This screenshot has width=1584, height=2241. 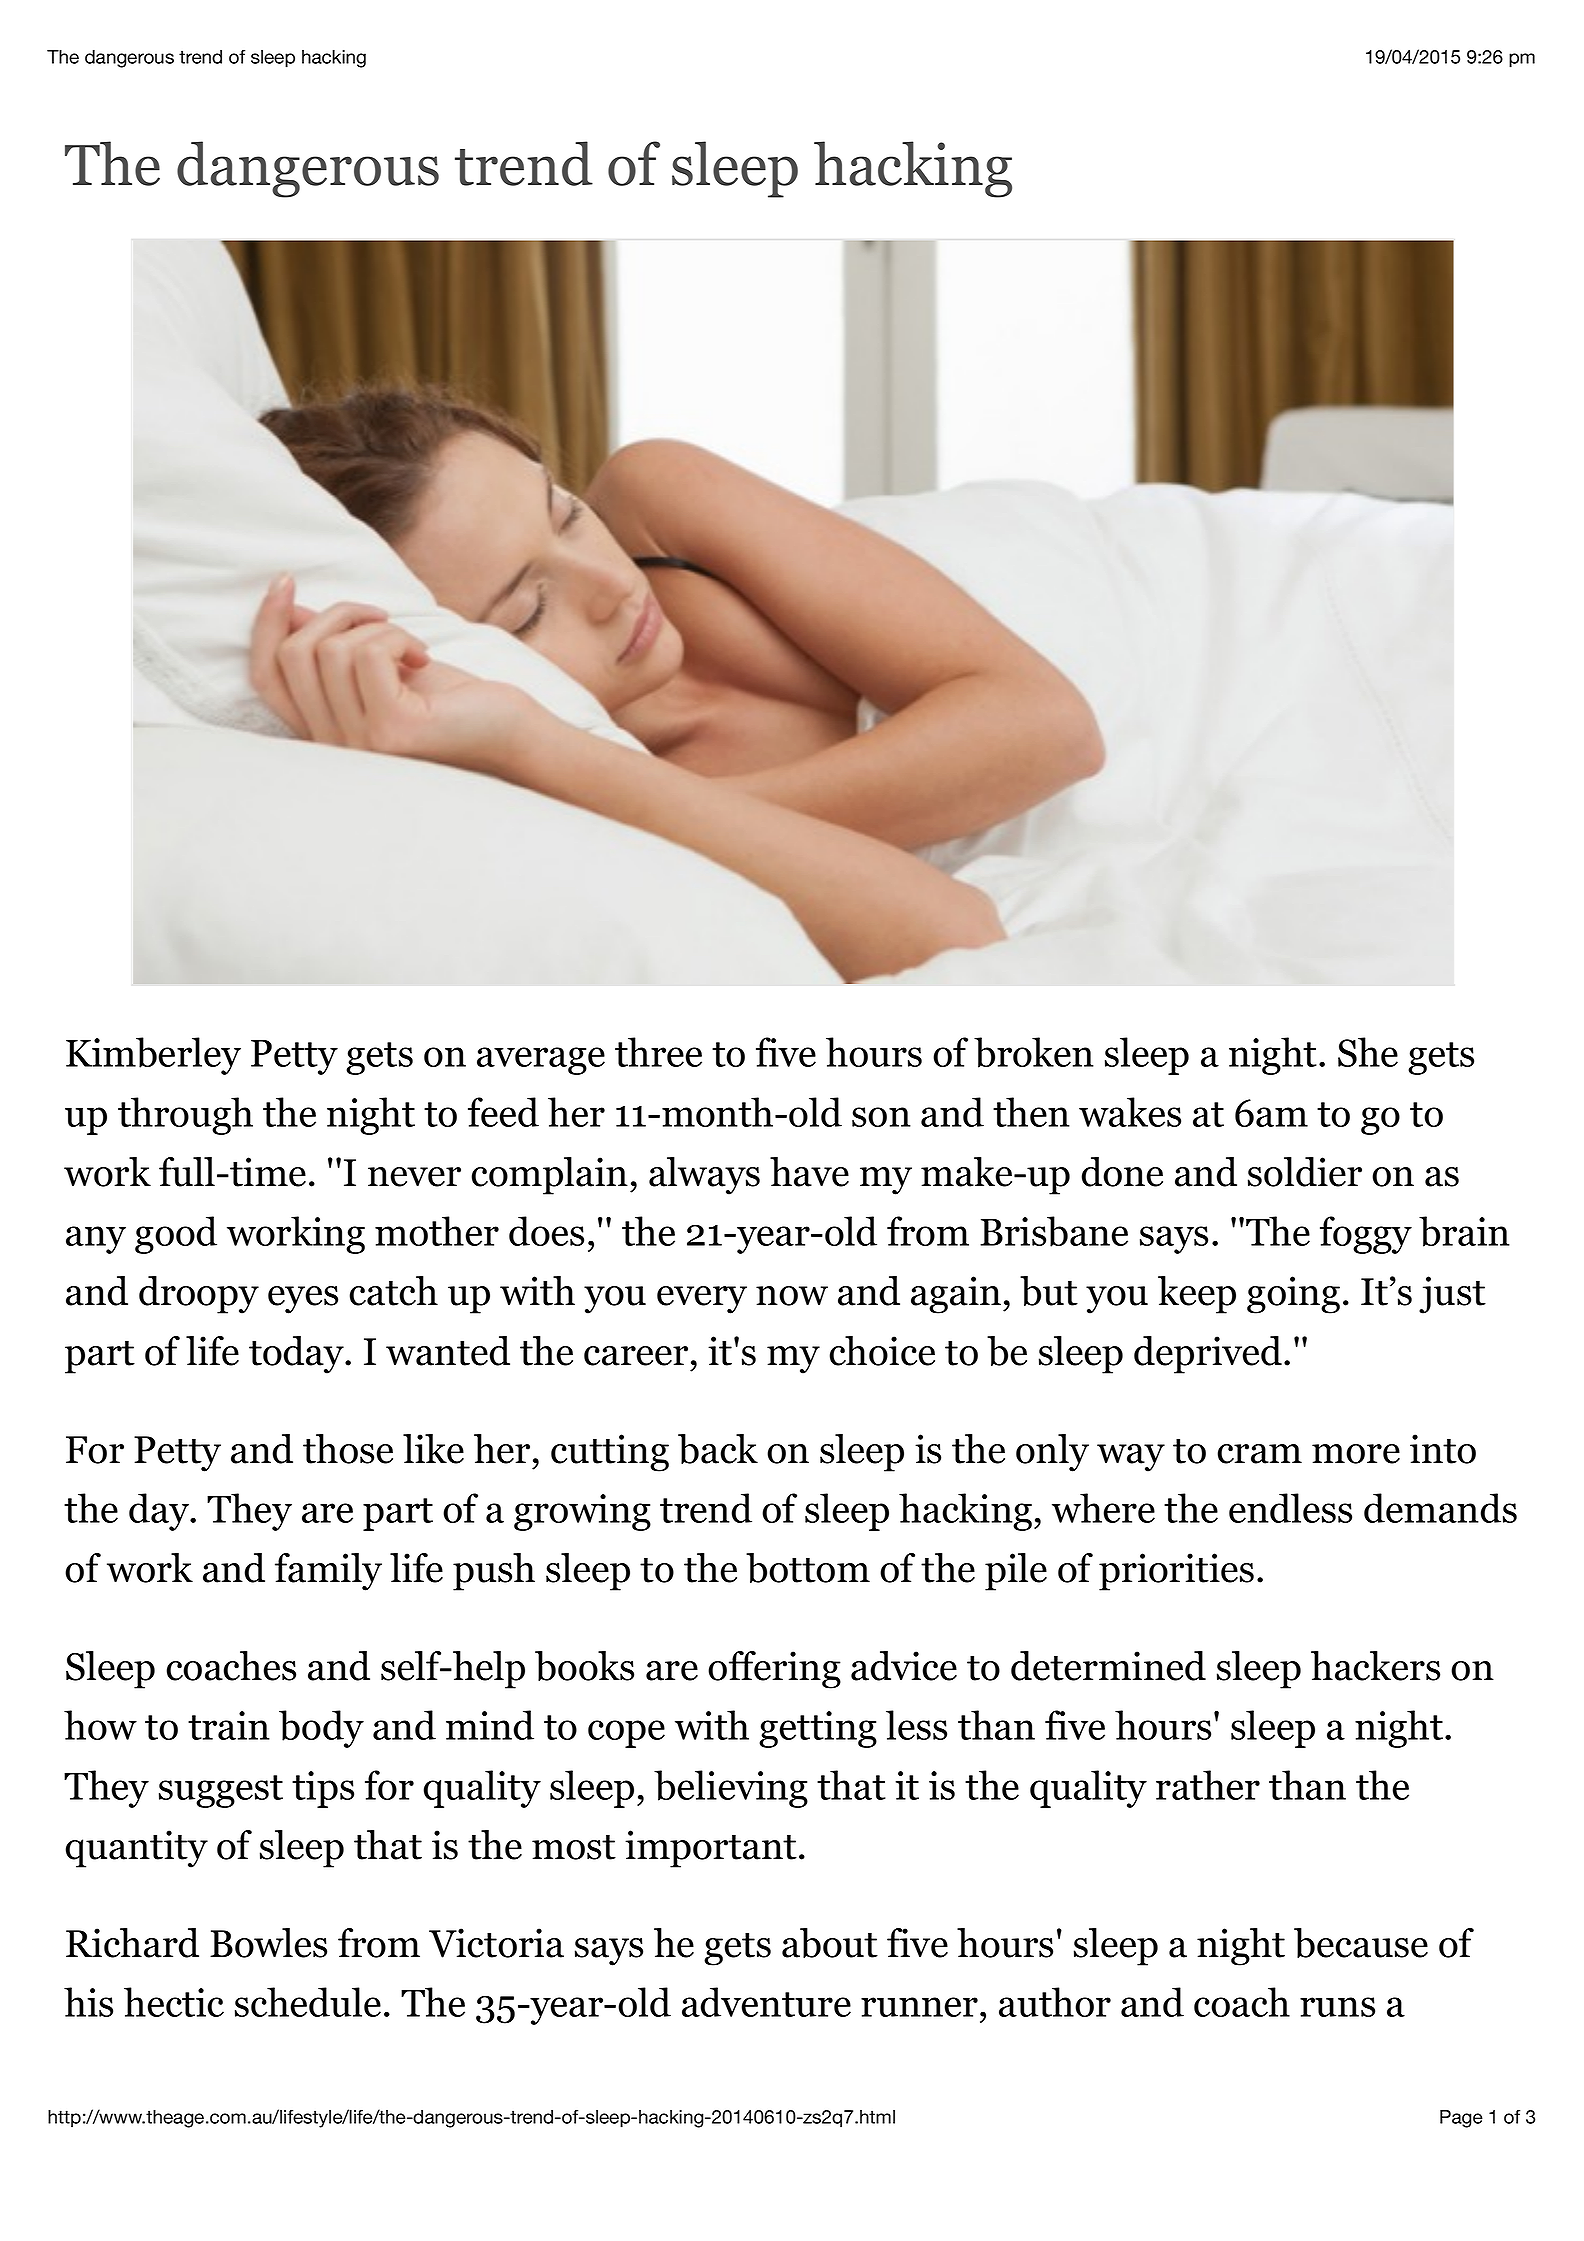 What do you see at coordinates (328, 1572) in the screenshot?
I see `family` at bounding box center [328, 1572].
